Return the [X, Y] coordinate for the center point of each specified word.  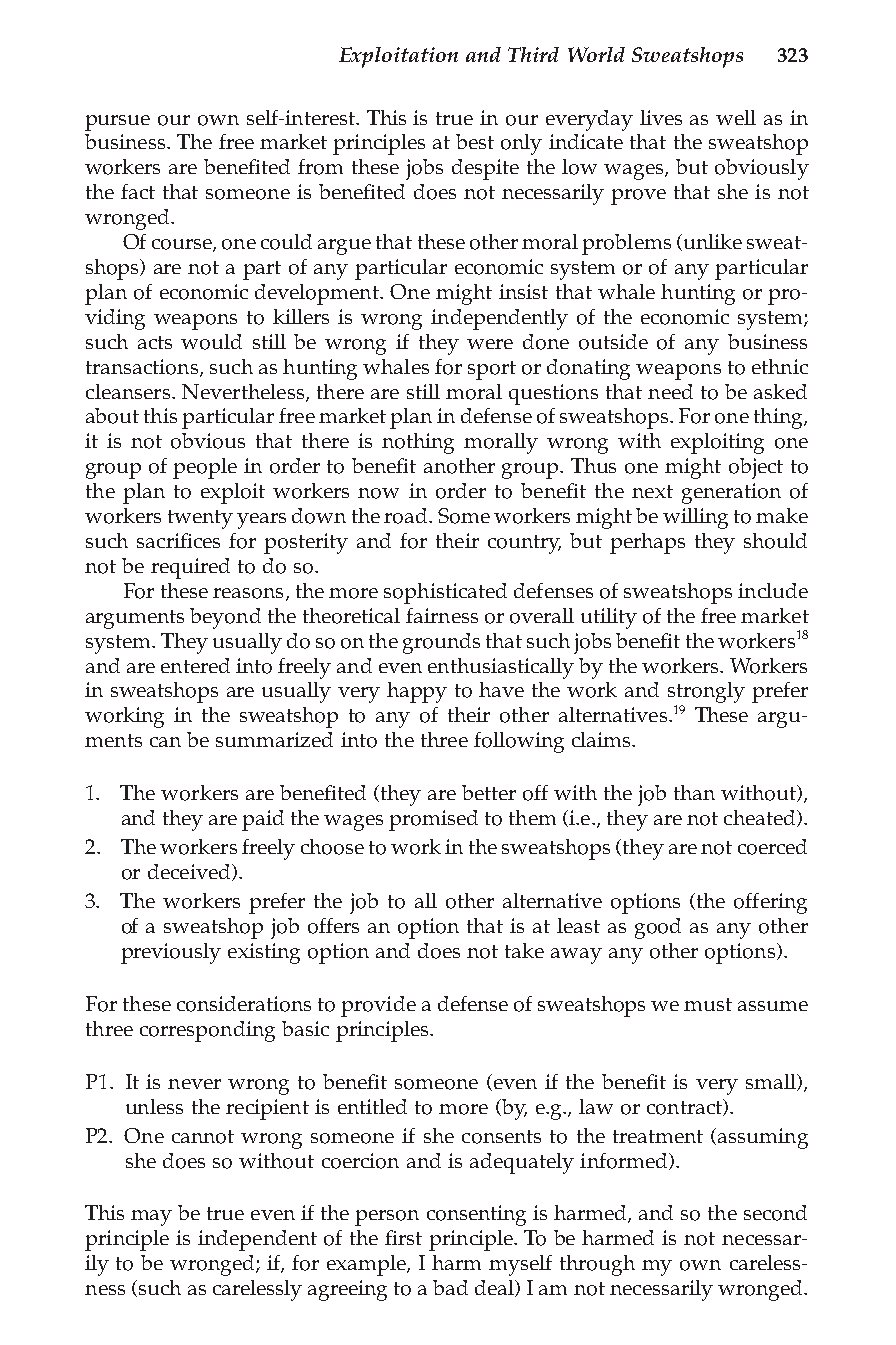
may [151, 1218]
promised [433, 820]
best [475, 141]
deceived [190, 872]
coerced [772, 847]
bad [450, 1287]
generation [731, 493]
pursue [117, 123]
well [736, 117]
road [407, 516]
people [205, 468]
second [775, 1213]
